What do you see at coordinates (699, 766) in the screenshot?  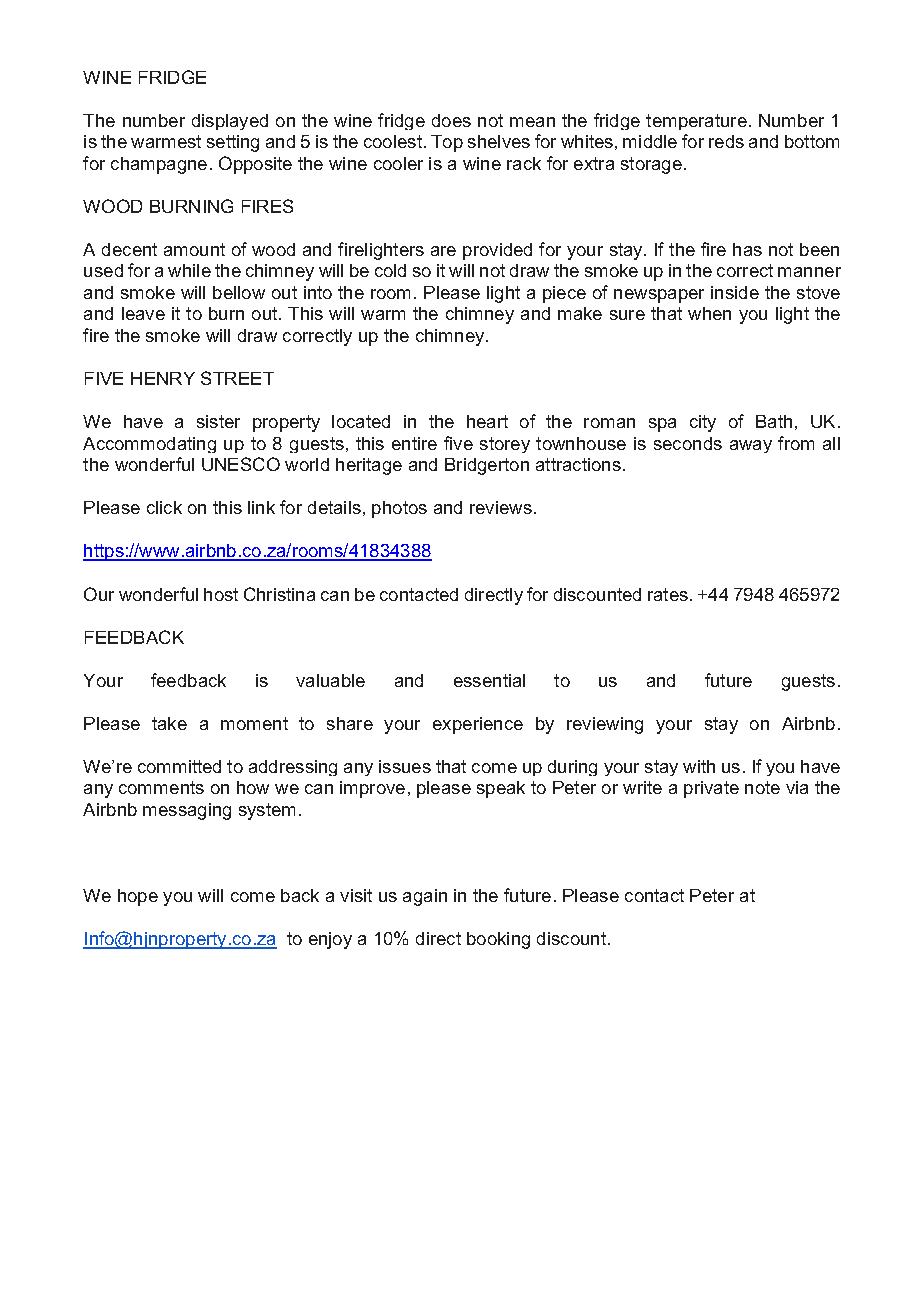 I see `with` at bounding box center [699, 766].
